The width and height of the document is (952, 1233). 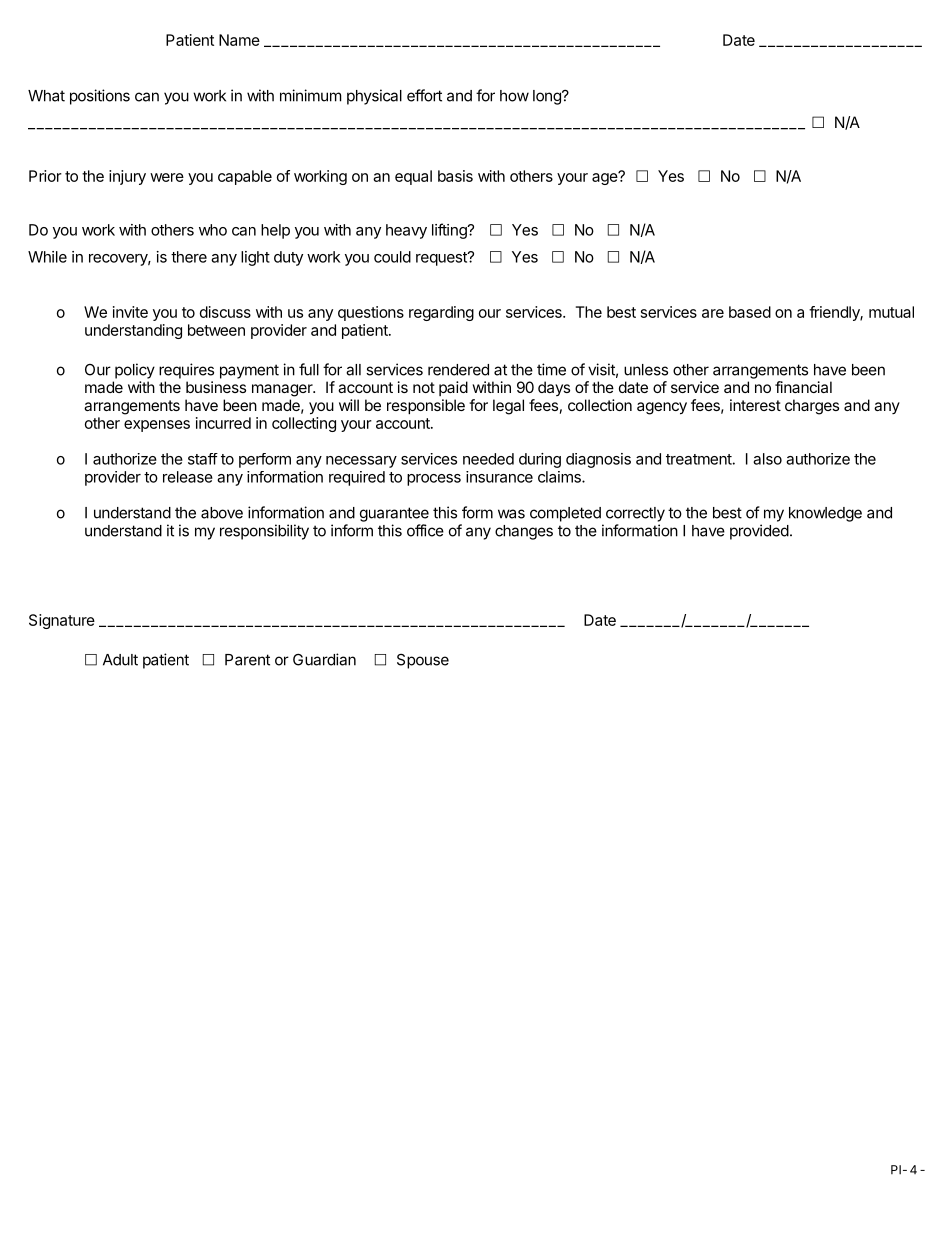 What do you see at coordinates (239, 40) in the document?
I see `Name` at bounding box center [239, 40].
